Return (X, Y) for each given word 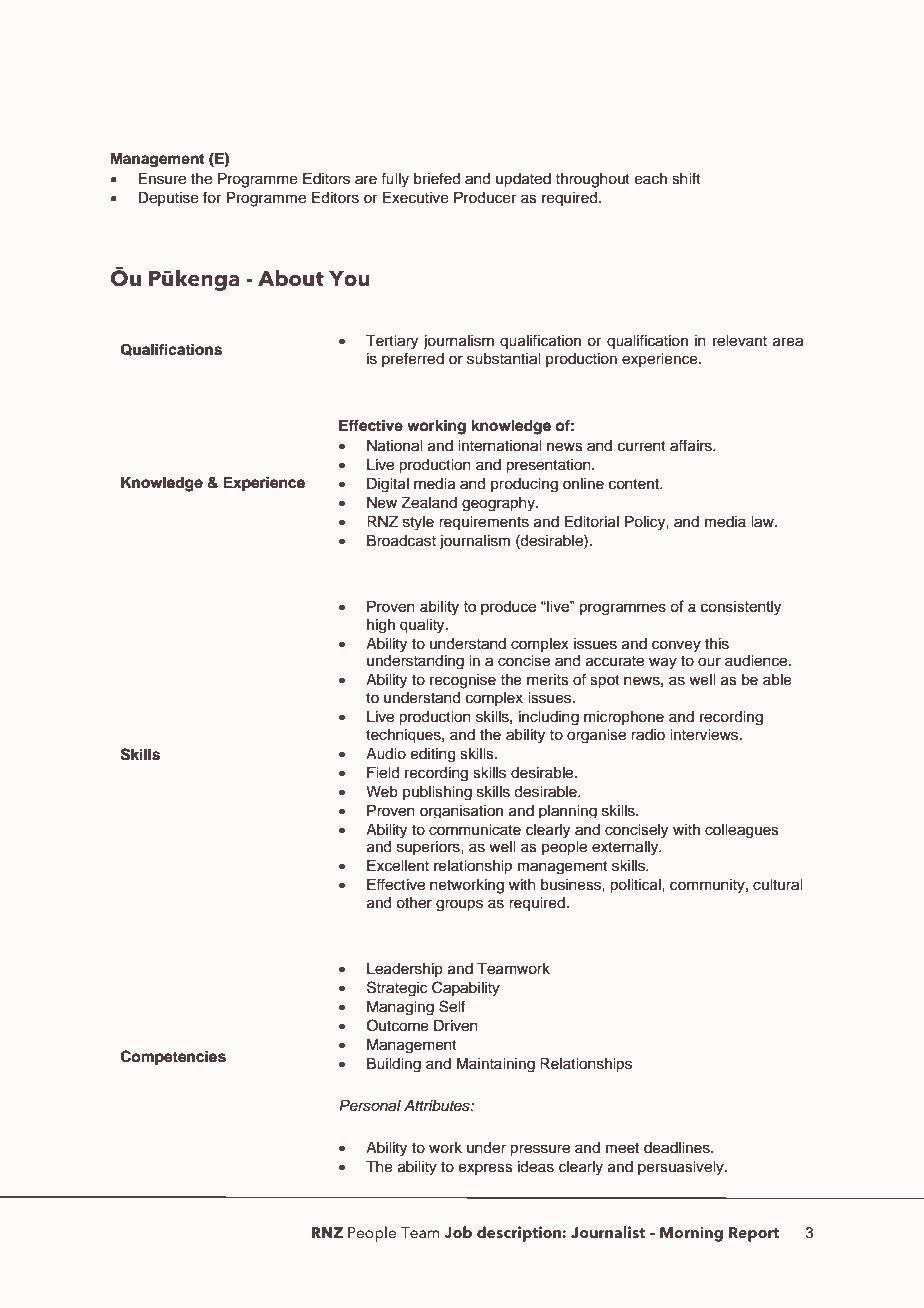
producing (524, 485)
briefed (437, 178)
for (212, 197)
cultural (777, 885)
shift (686, 178)
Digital (388, 485)
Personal (370, 1106)
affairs (692, 445)
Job (458, 1232)
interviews (705, 735)
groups (459, 905)
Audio (386, 754)
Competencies (173, 1058)
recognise (463, 681)
